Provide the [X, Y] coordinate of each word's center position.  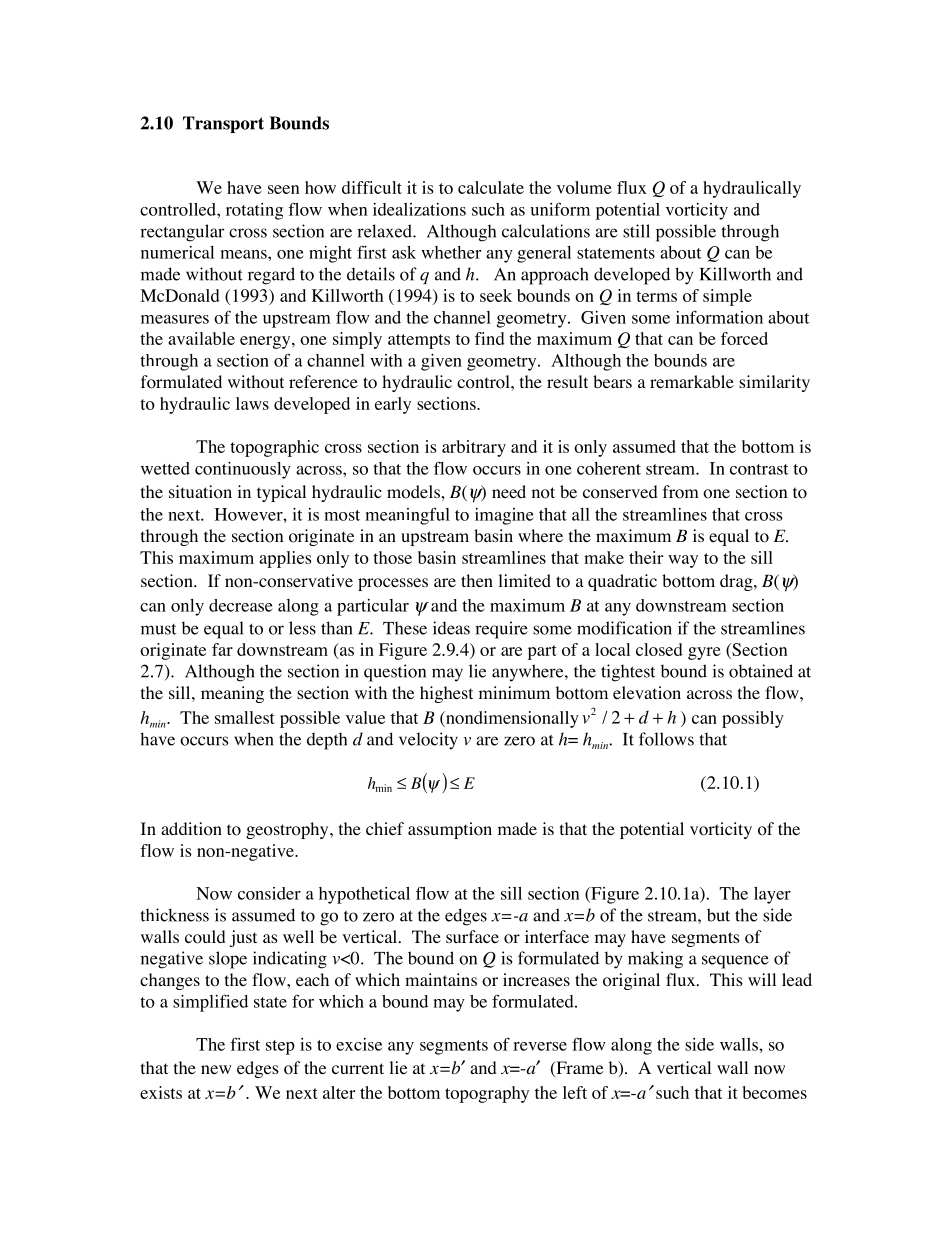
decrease [241, 605]
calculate [491, 187]
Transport [223, 124]
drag [737, 582]
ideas [451, 628]
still [636, 231]
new [216, 1069]
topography [487, 1094]
